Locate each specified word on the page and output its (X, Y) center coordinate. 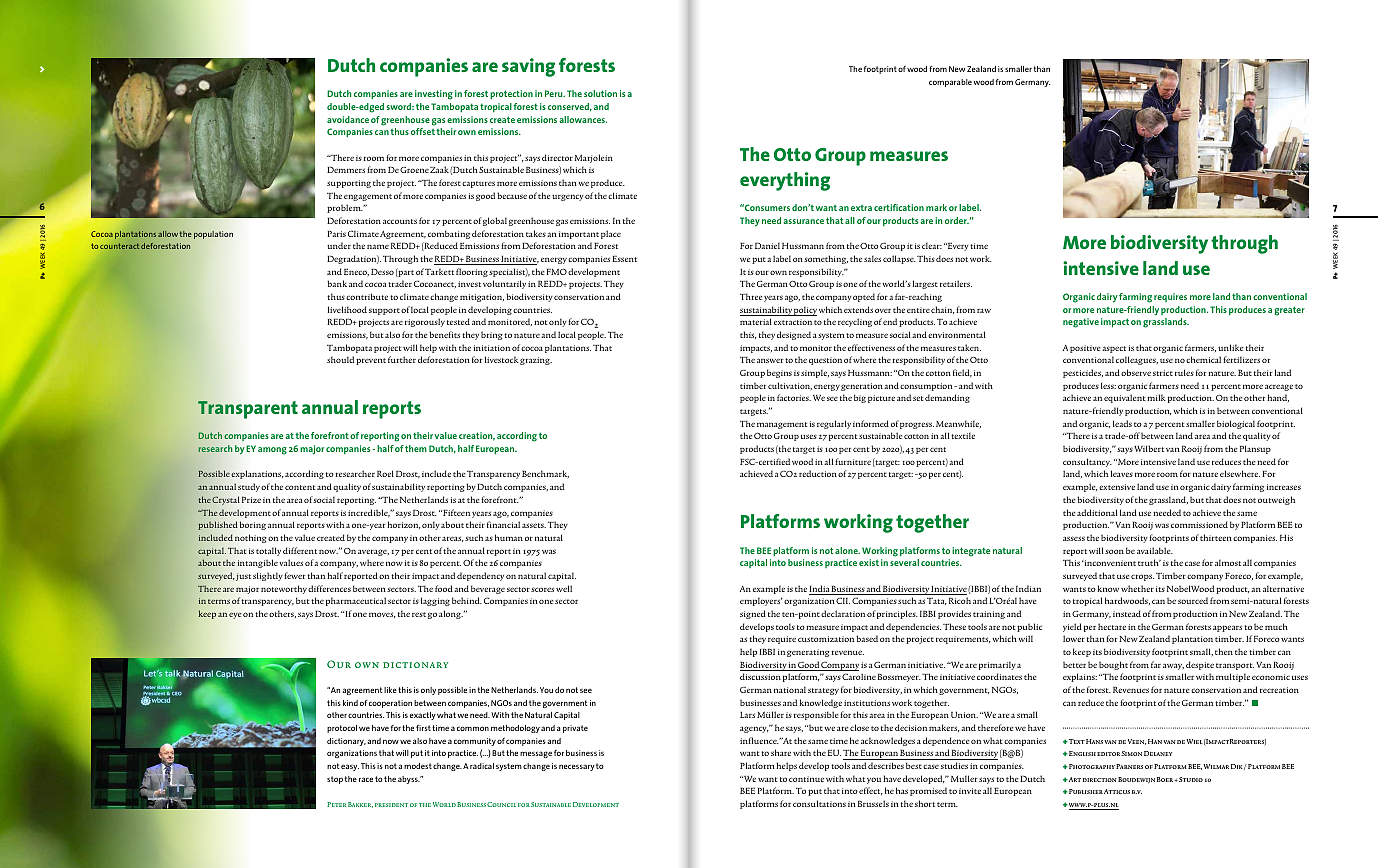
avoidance (348, 119)
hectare (1112, 626)
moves (382, 615)
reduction (818, 473)
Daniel (767, 245)
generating (808, 653)
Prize (251, 499)
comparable (950, 83)
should (340, 359)
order (957, 220)
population (213, 235)
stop (335, 780)
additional (1097, 512)
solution (600, 93)
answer (770, 360)
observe (1136, 372)
